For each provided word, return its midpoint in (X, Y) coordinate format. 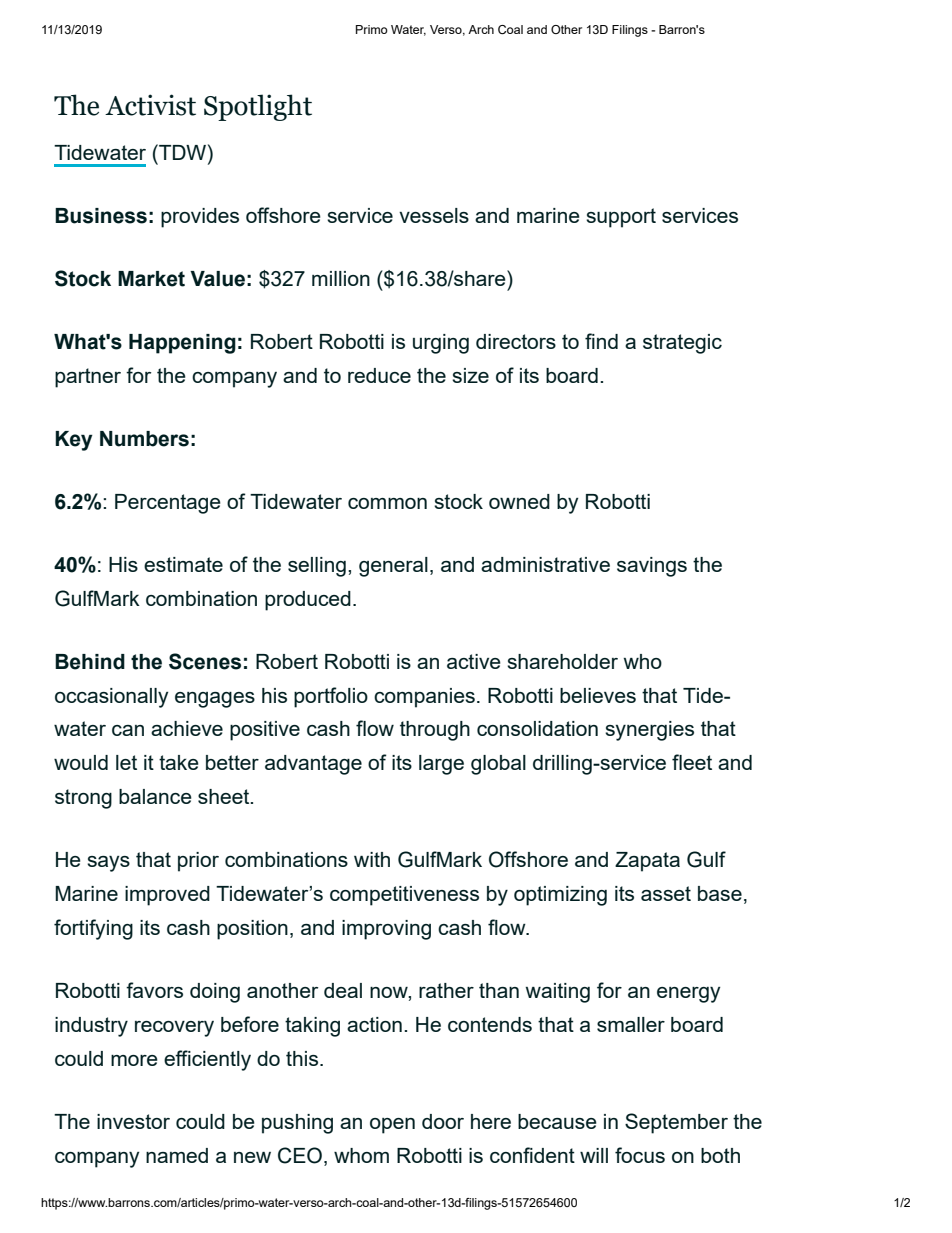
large (441, 765)
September (676, 1123)
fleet (692, 762)
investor (133, 1121)
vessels (434, 215)
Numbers (144, 439)
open (392, 1126)
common (387, 503)
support (621, 218)
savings (652, 567)
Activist (150, 105)
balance (155, 796)
